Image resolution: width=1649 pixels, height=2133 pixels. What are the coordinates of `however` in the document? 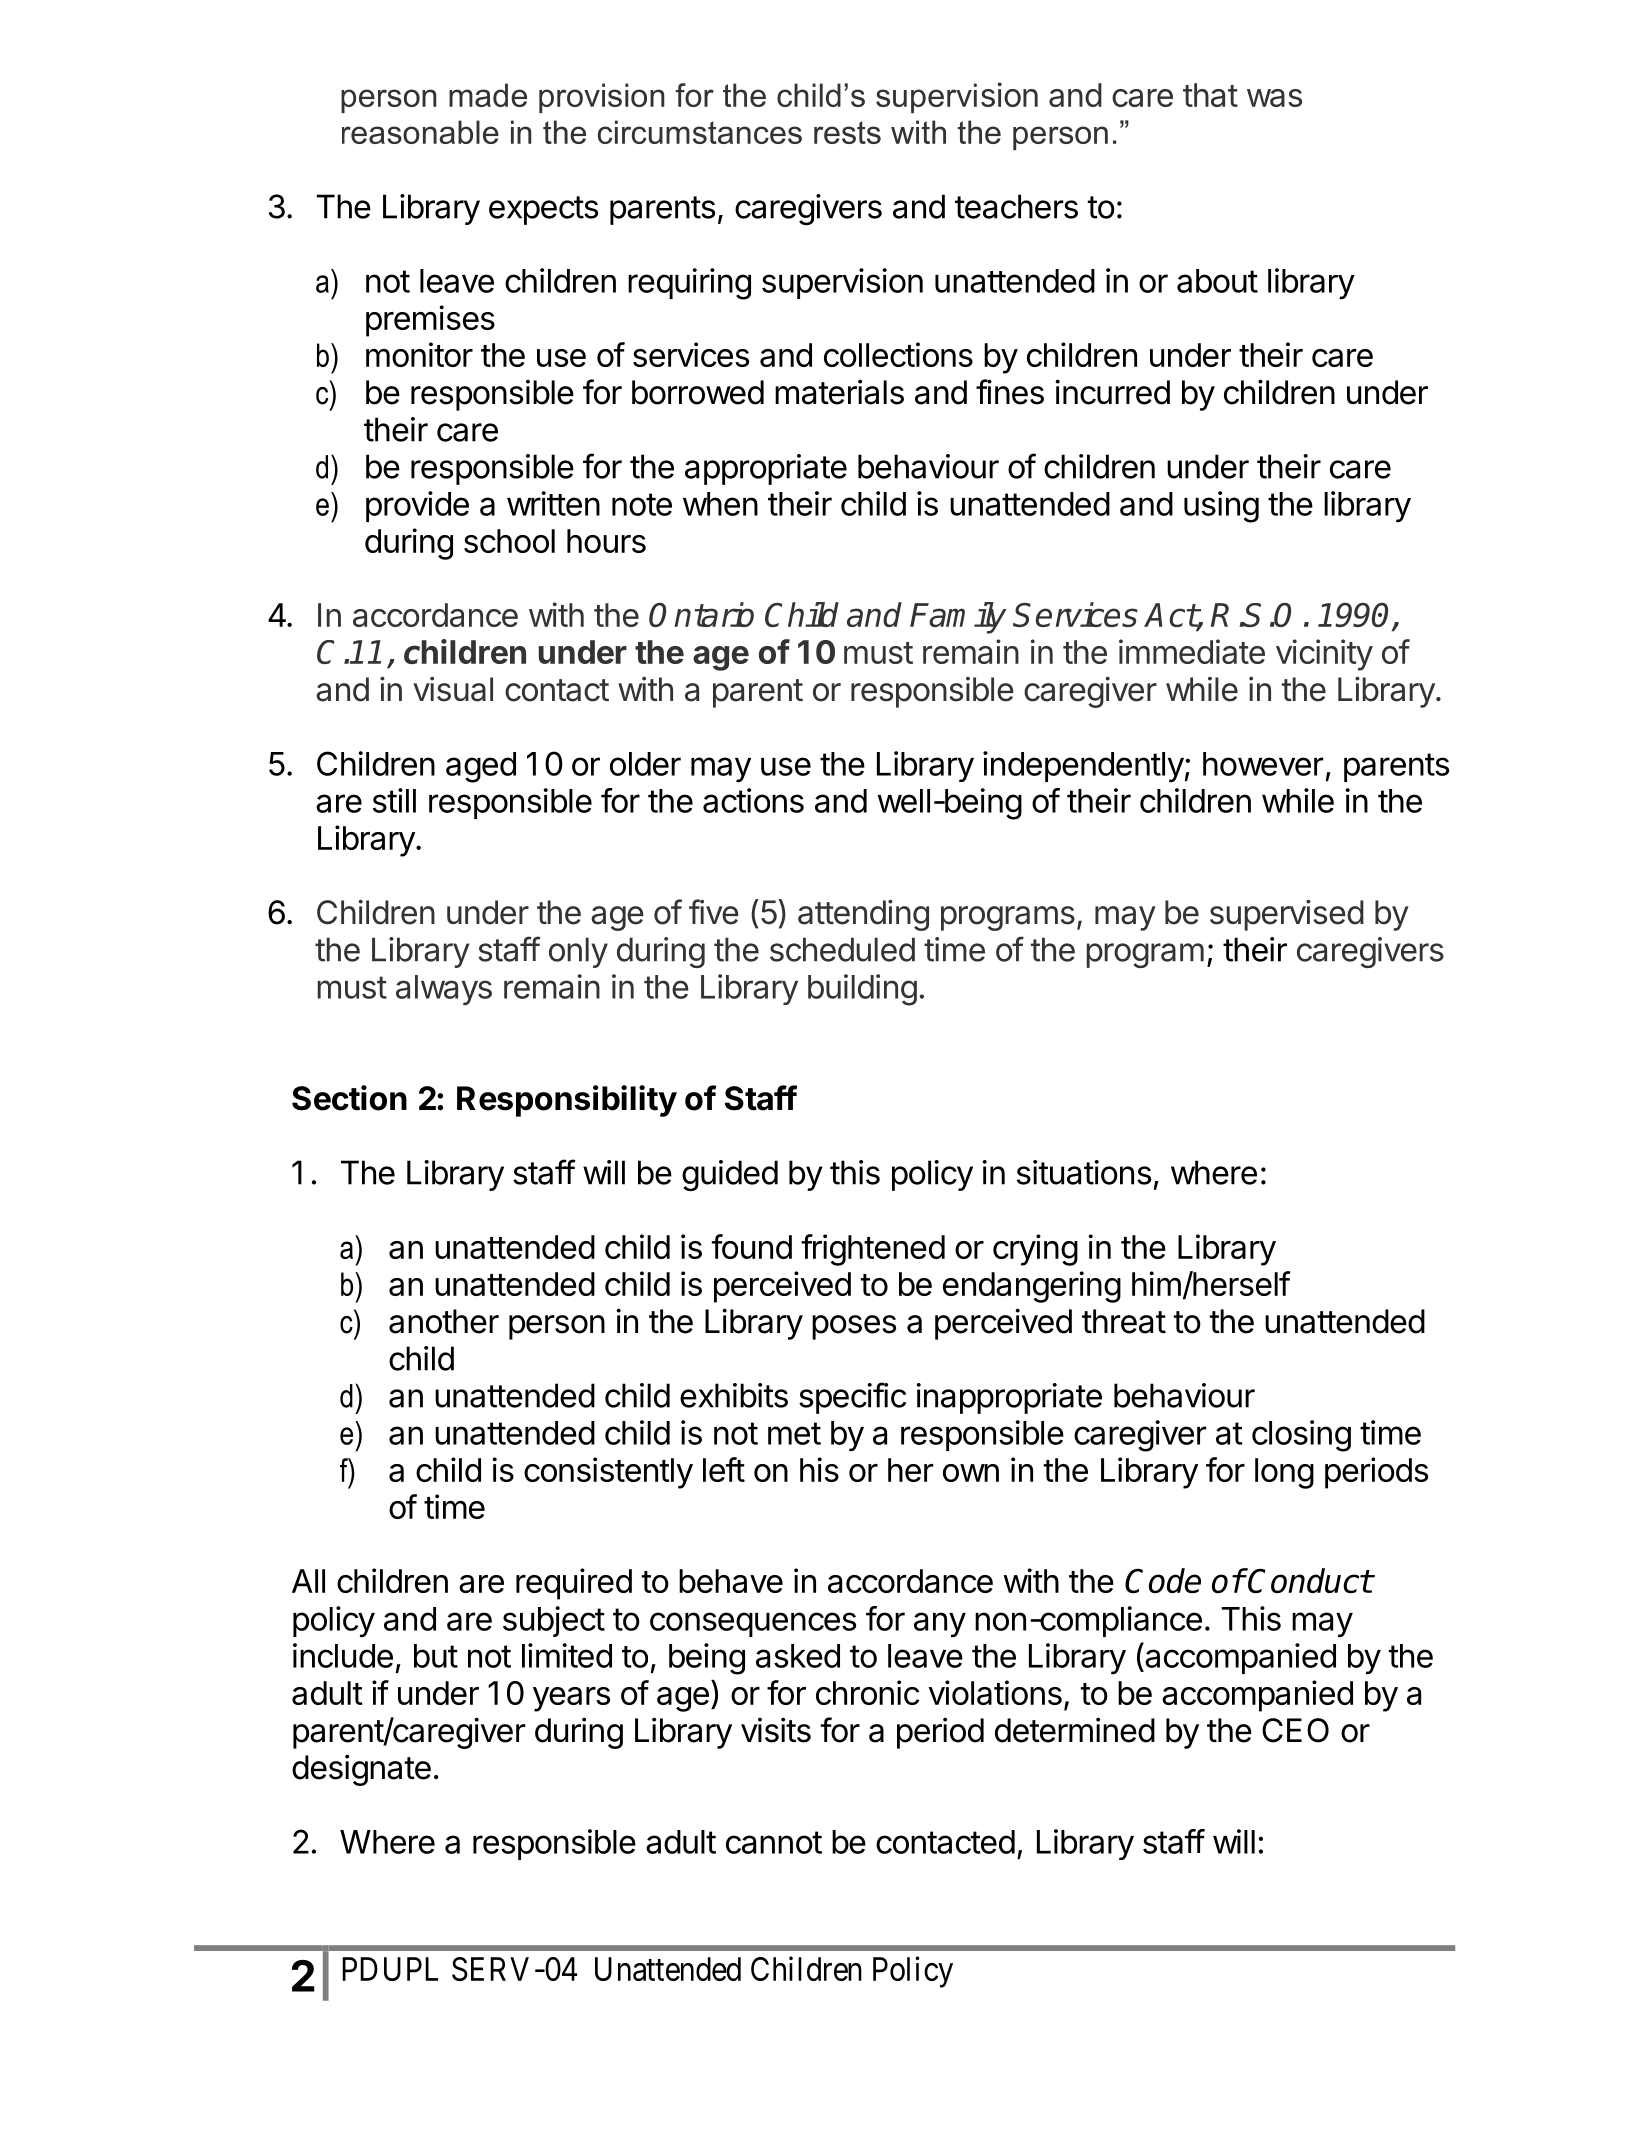 It's located at (1263, 764).
